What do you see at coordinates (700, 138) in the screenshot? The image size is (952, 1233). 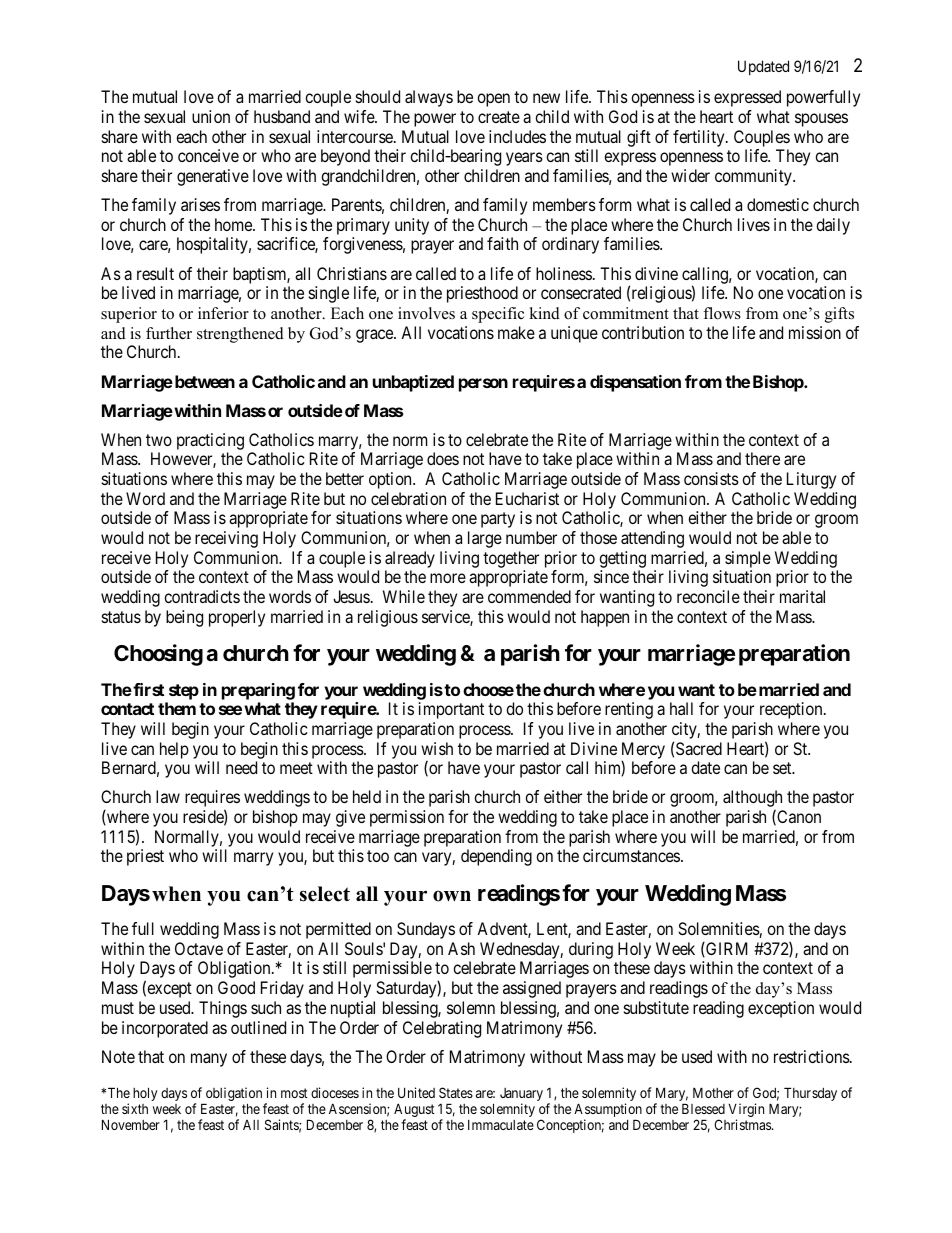 I see `fertility` at bounding box center [700, 138].
